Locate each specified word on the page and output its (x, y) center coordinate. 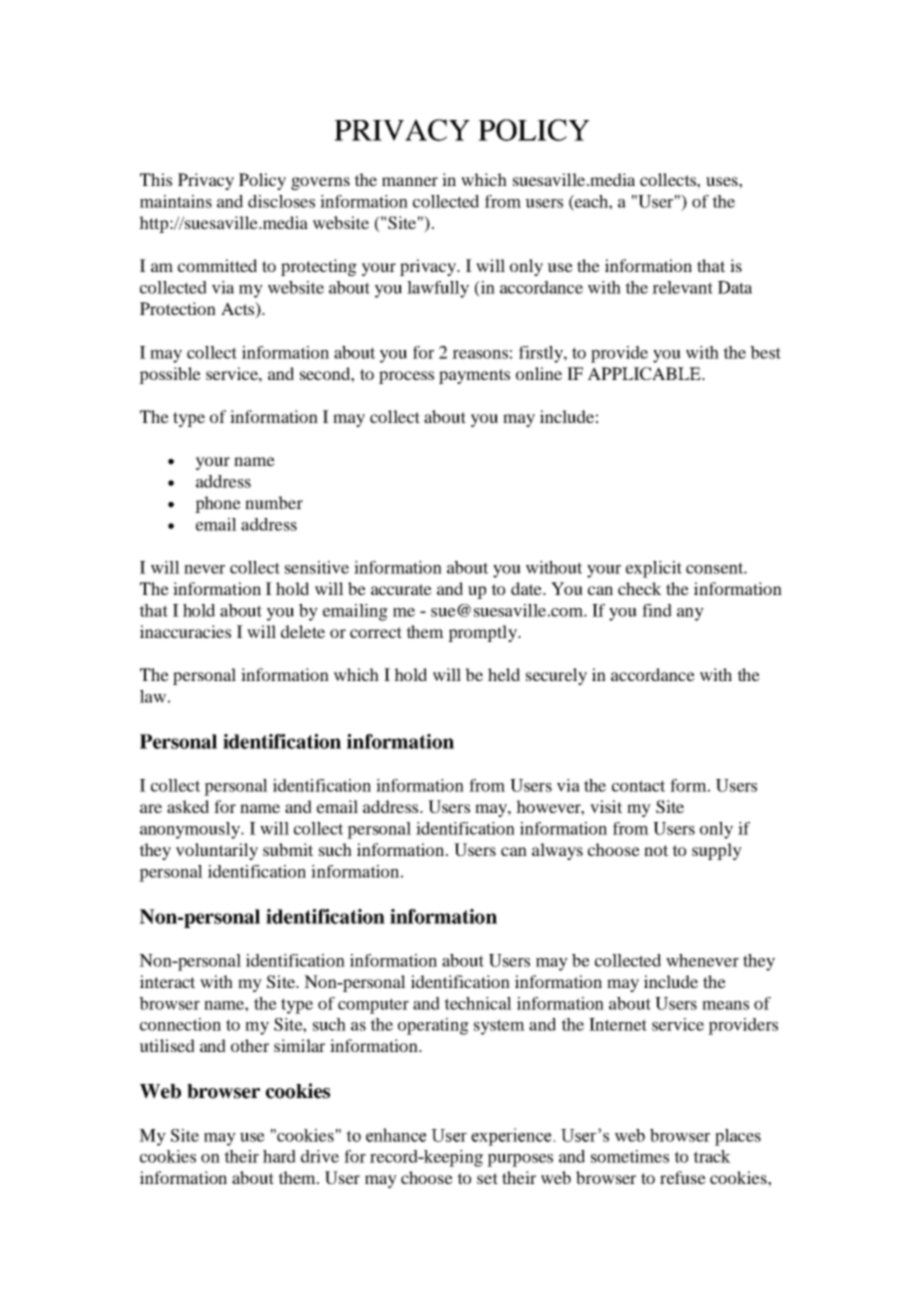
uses (723, 181)
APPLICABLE (645, 374)
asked (188, 806)
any (690, 614)
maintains (176, 201)
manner (410, 181)
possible (170, 375)
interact (167, 981)
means (725, 1005)
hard (279, 1156)
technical (478, 1003)
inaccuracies (185, 631)
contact (638, 786)
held (504, 674)
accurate (401, 589)
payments (474, 376)
